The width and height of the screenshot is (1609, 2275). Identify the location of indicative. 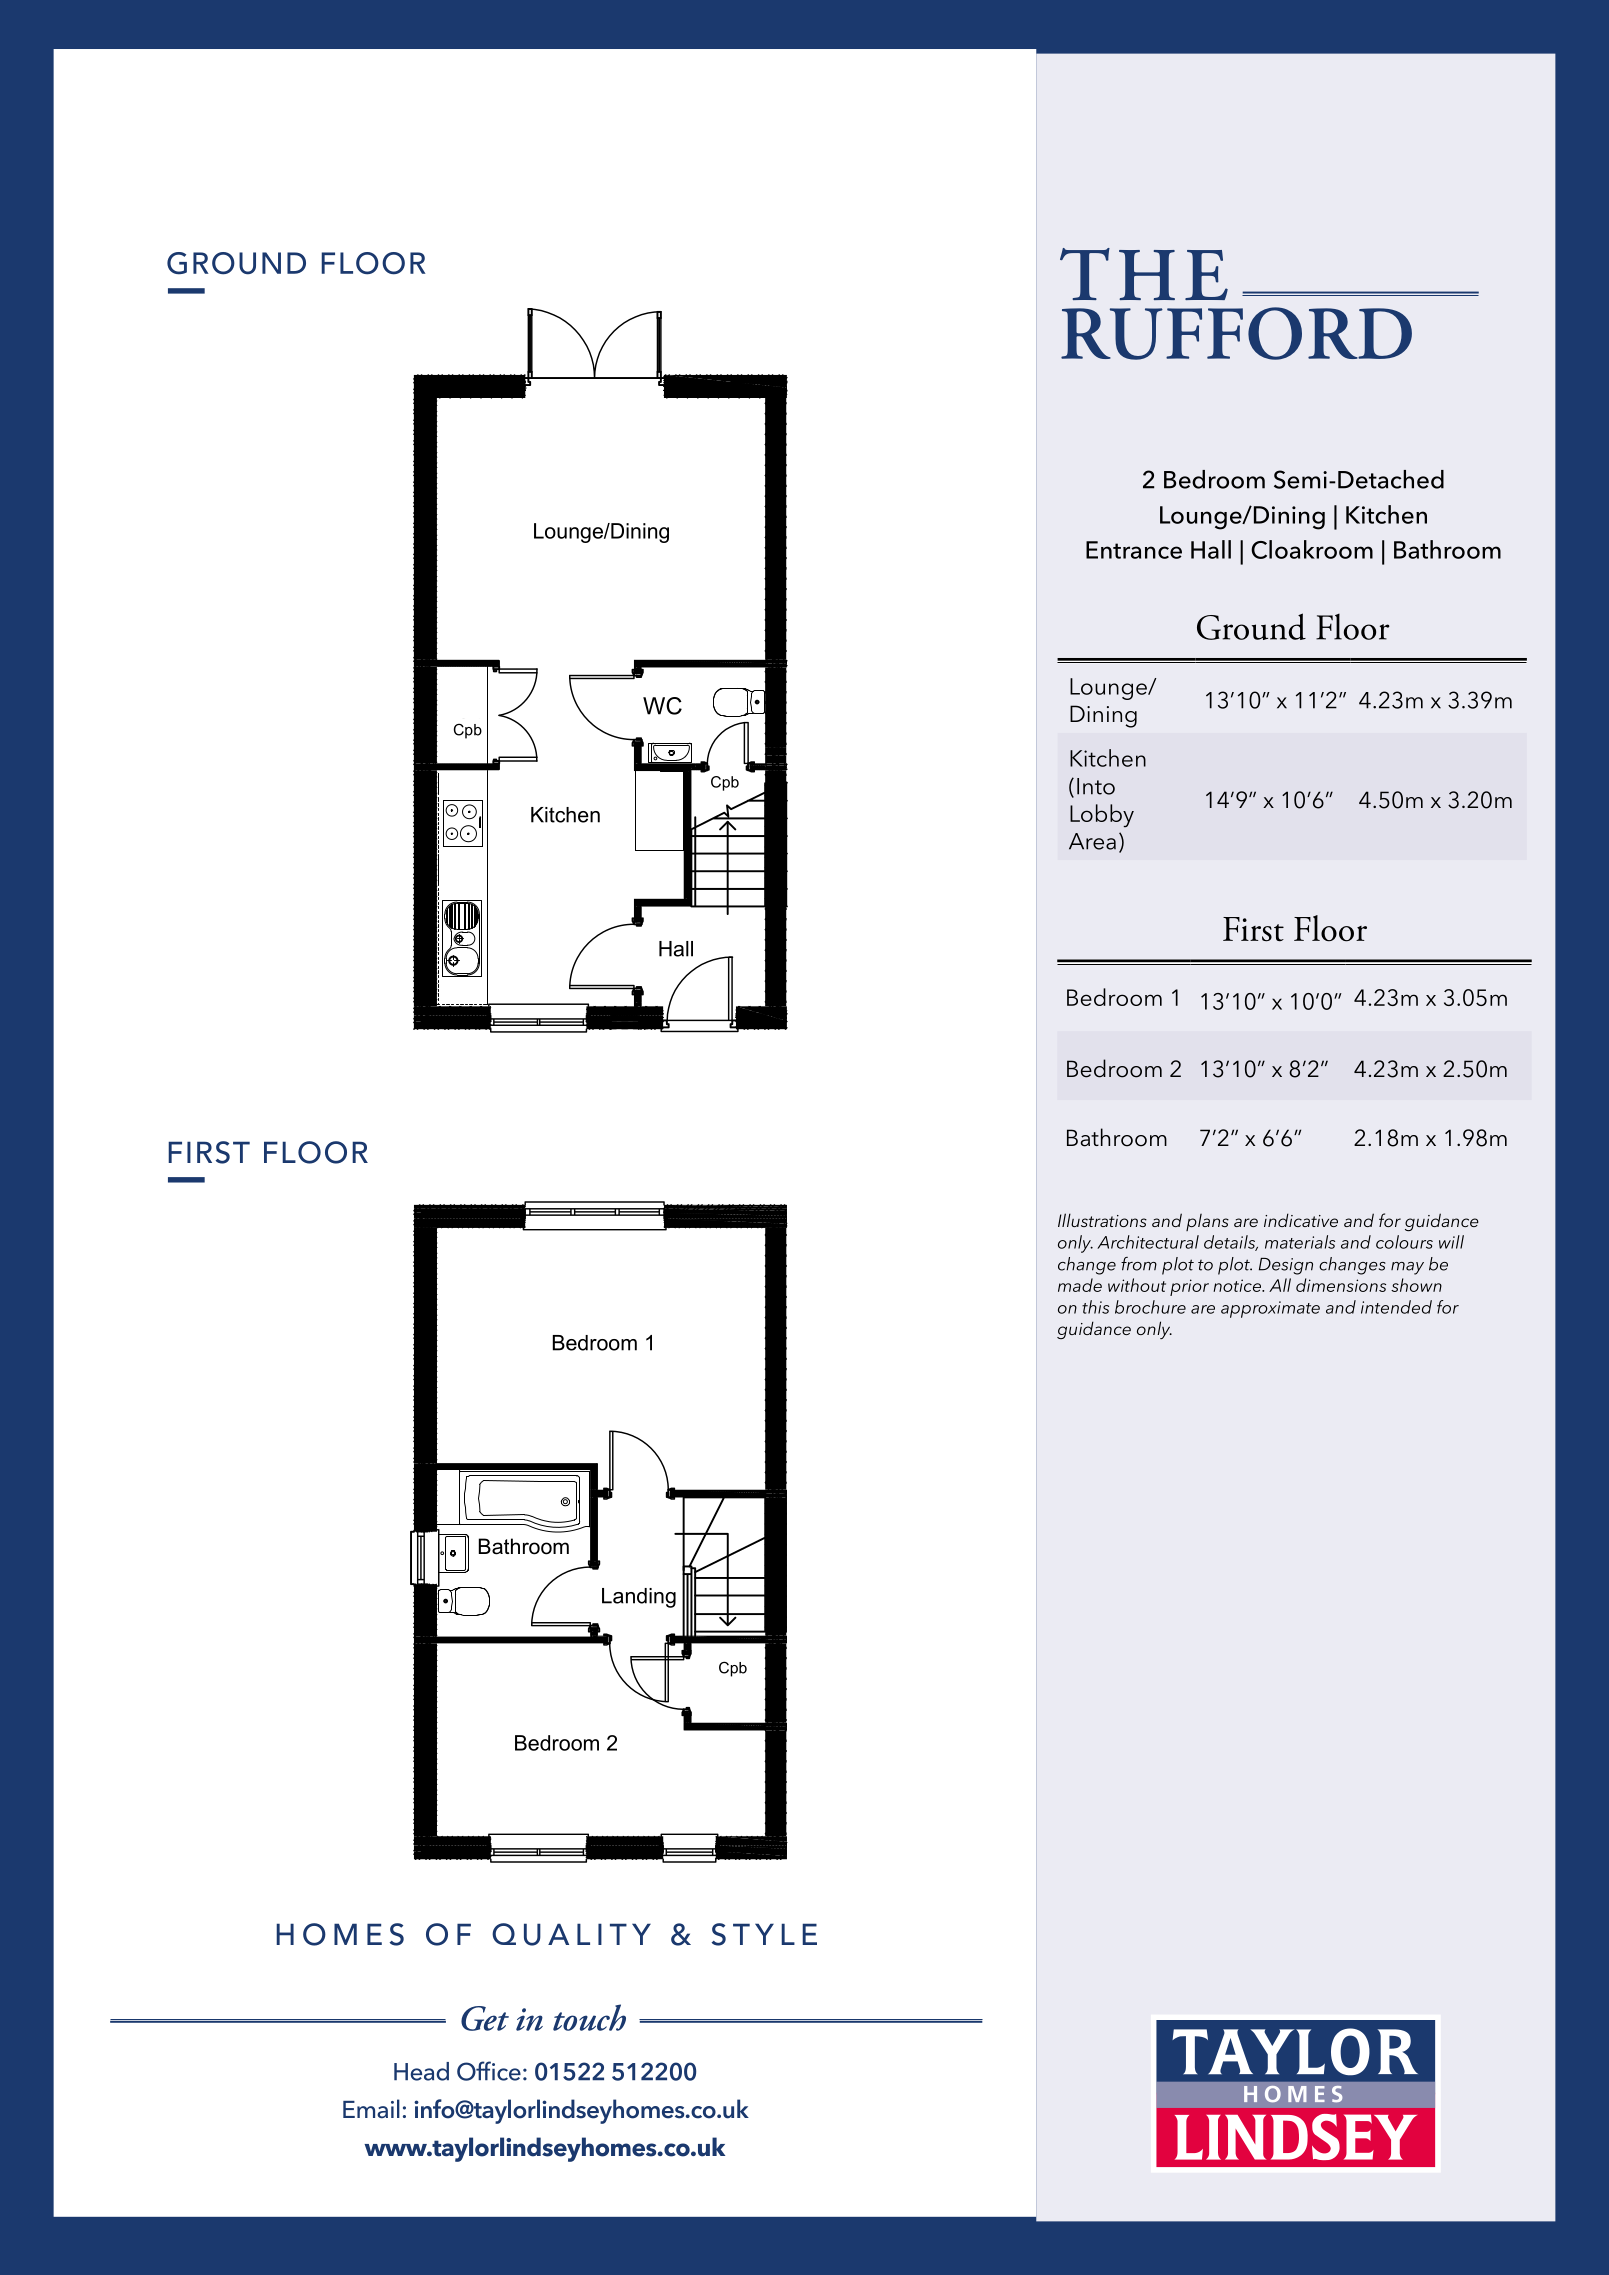
(1301, 1220).
